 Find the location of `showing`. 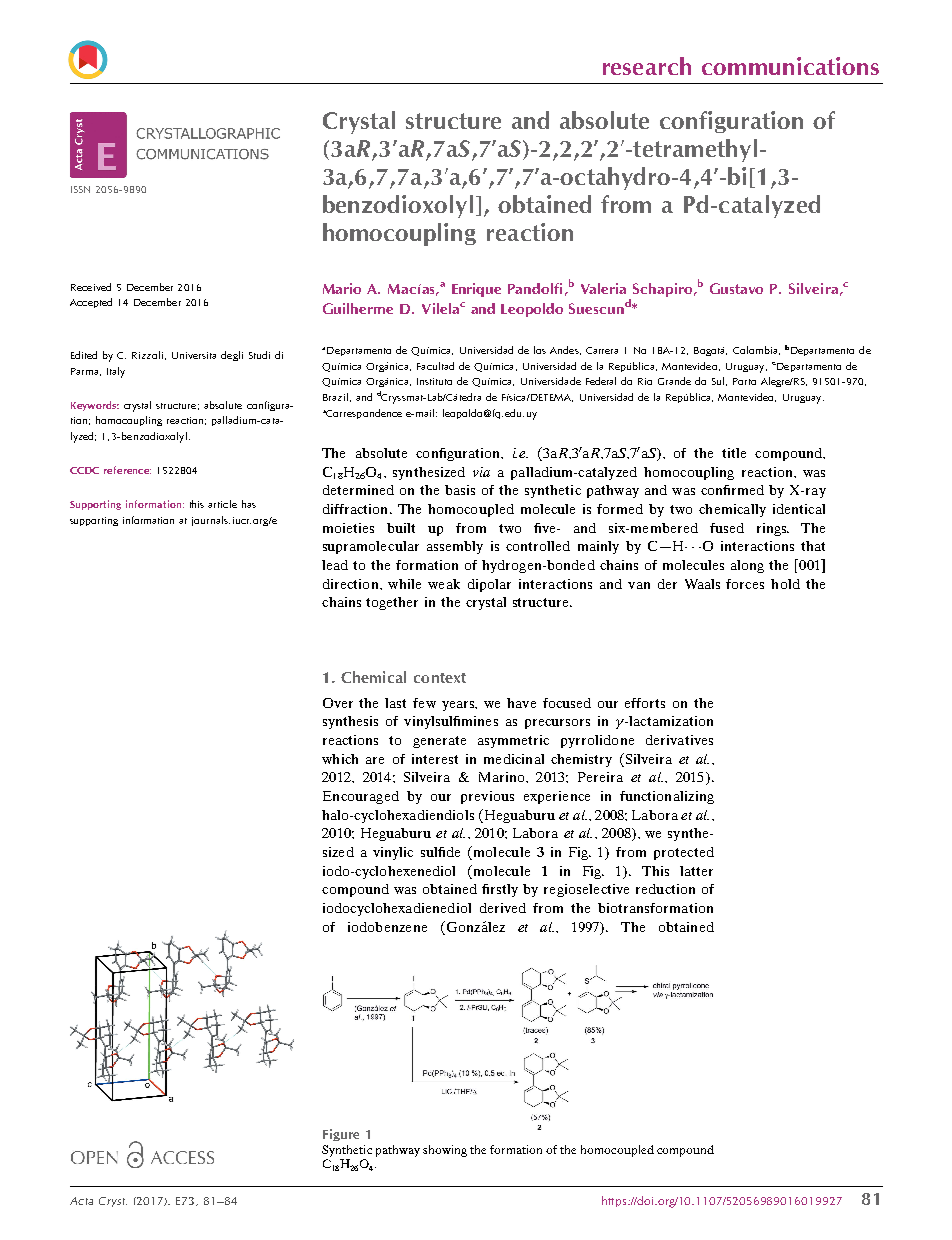

showing is located at coordinates (445, 1151).
